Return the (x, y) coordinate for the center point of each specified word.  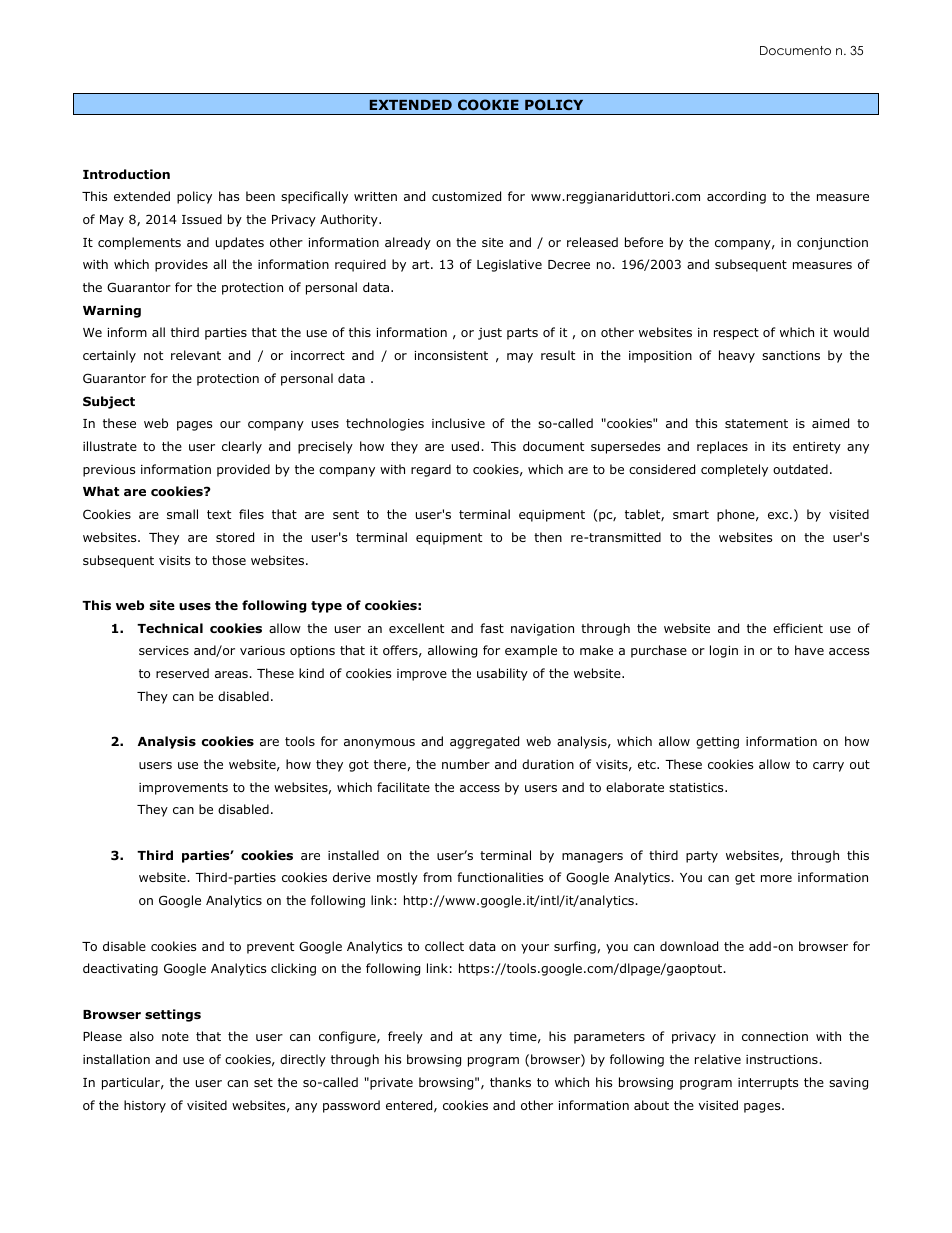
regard (431, 470)
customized (466, 196)
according (736, 197)
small (182, 514)
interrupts (768, 1084)
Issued (202, 219)
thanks (510, 1082)
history (145, 1106)
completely (734, 470)
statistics (697, 787)
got (359, 766)
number (466, 764)
